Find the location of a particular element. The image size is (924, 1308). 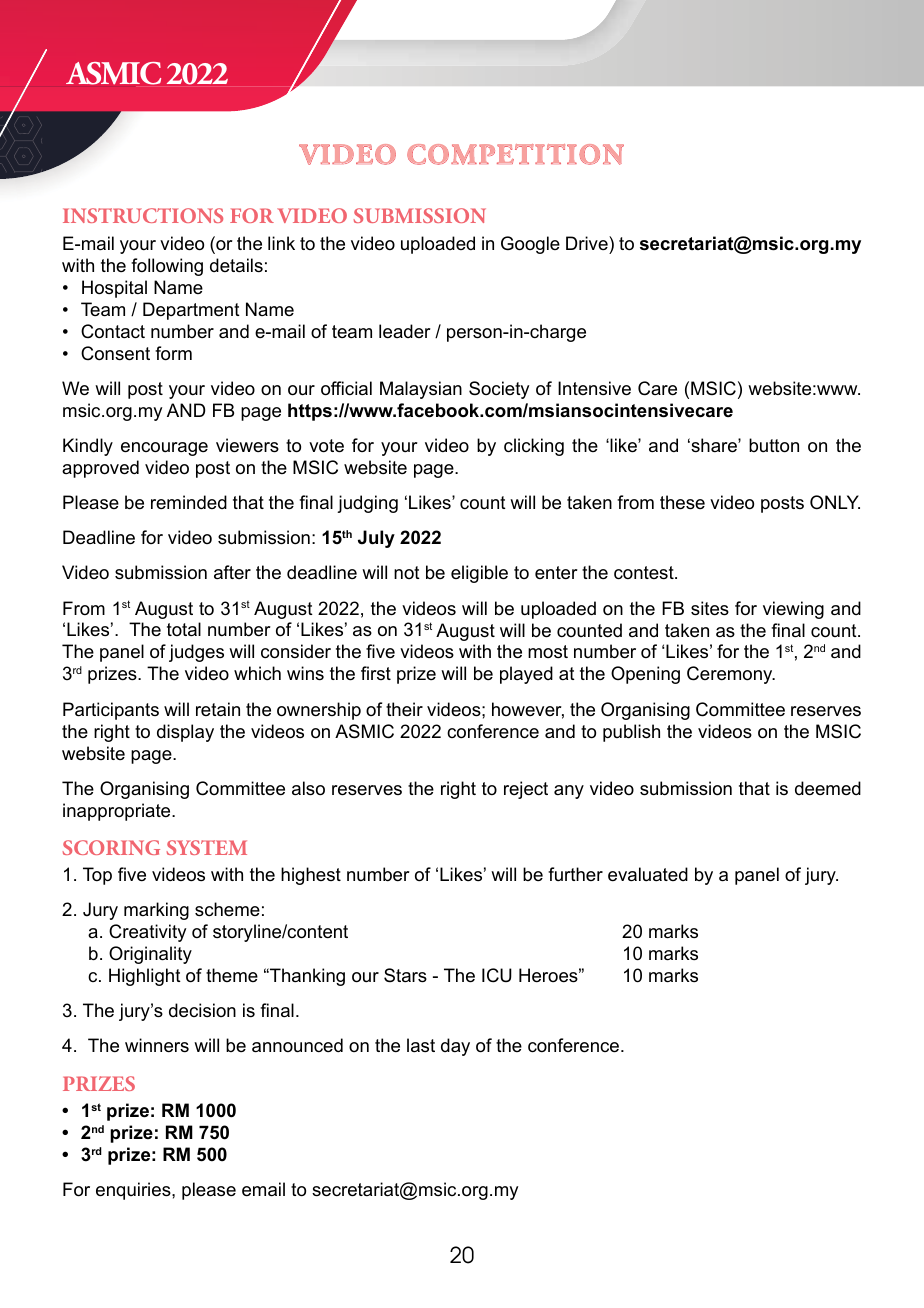

SYSTEM is located at coordinates (207, 847).
